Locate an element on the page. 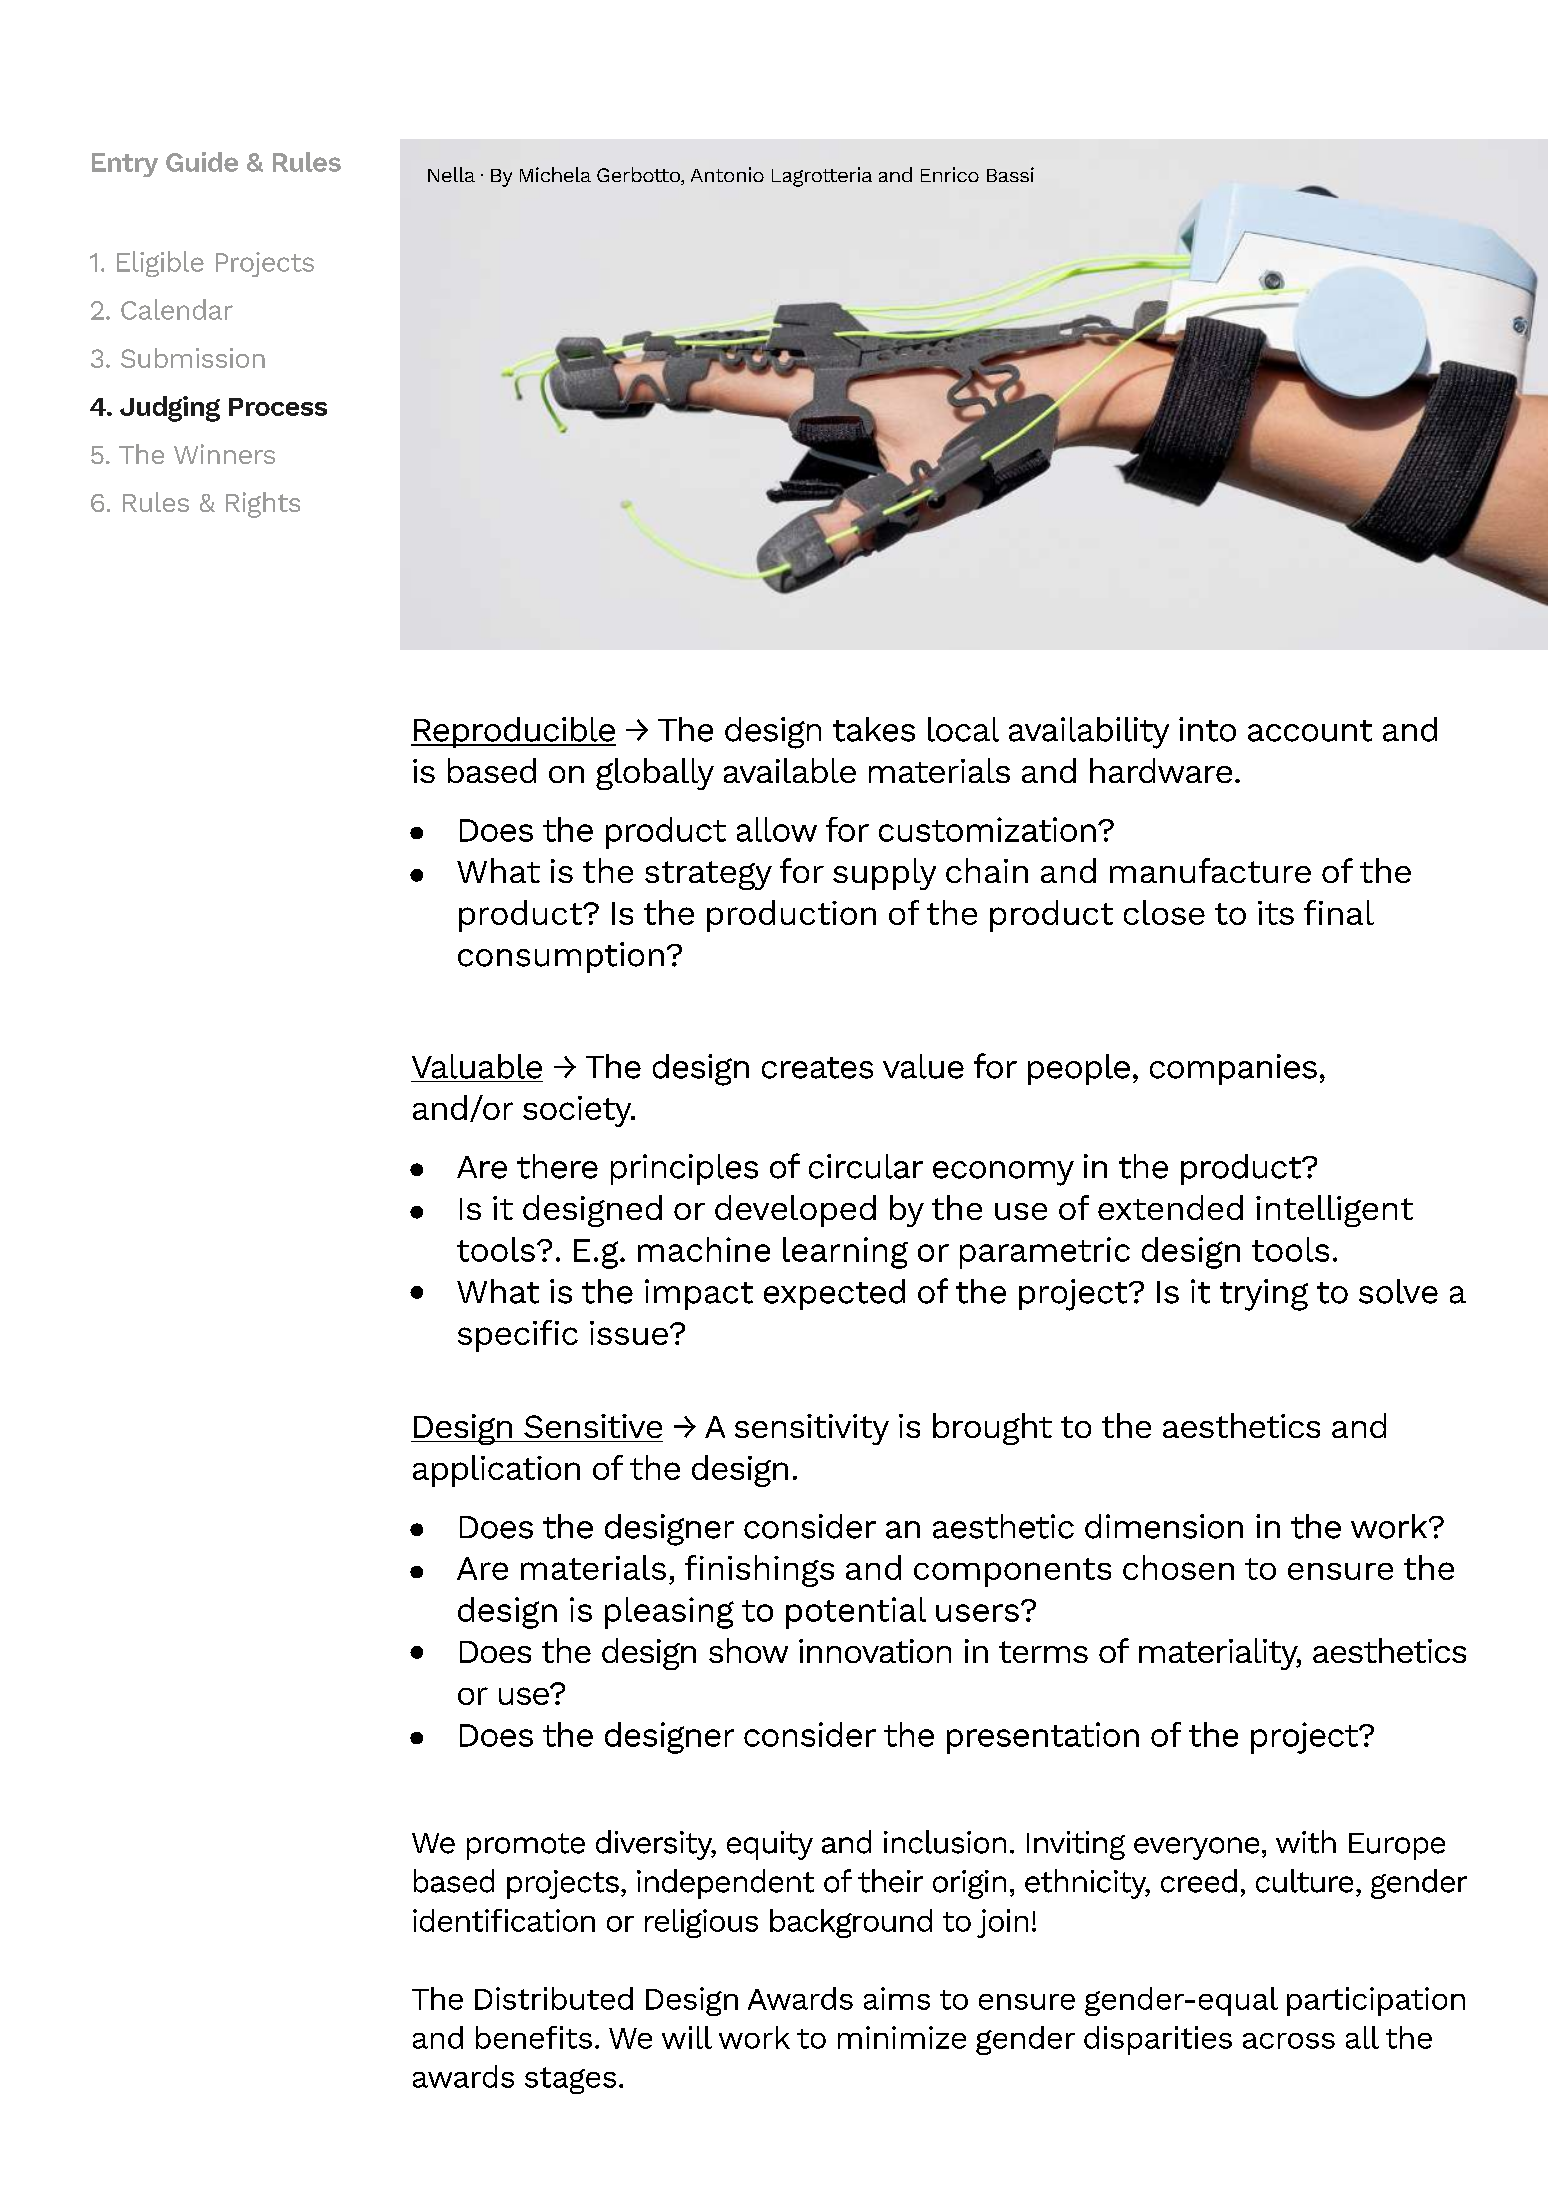 The height and width of the page is (2190, 1548). Bassi is located at coordinates (1010, 174).
